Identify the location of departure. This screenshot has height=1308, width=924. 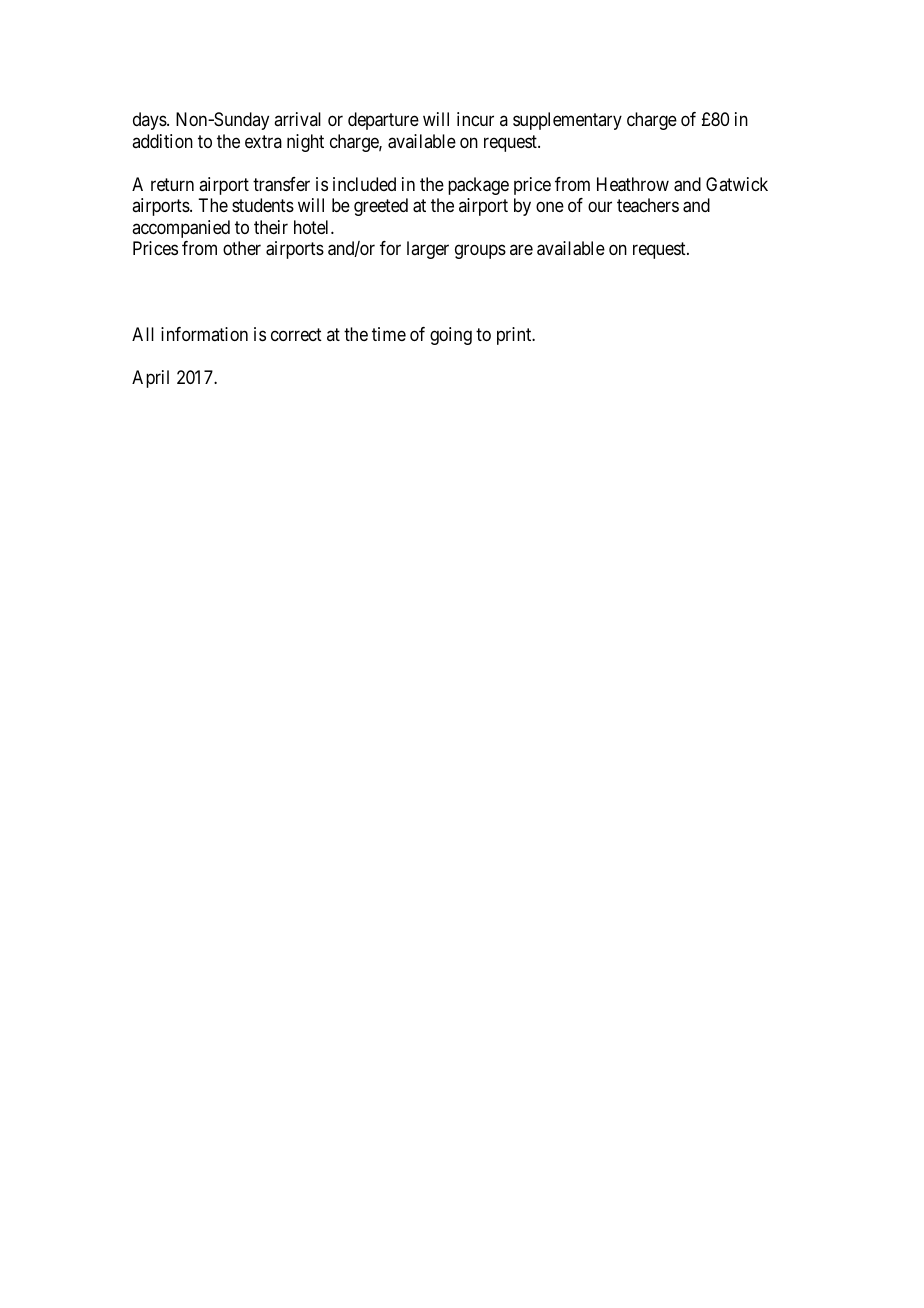
(383, 121).
